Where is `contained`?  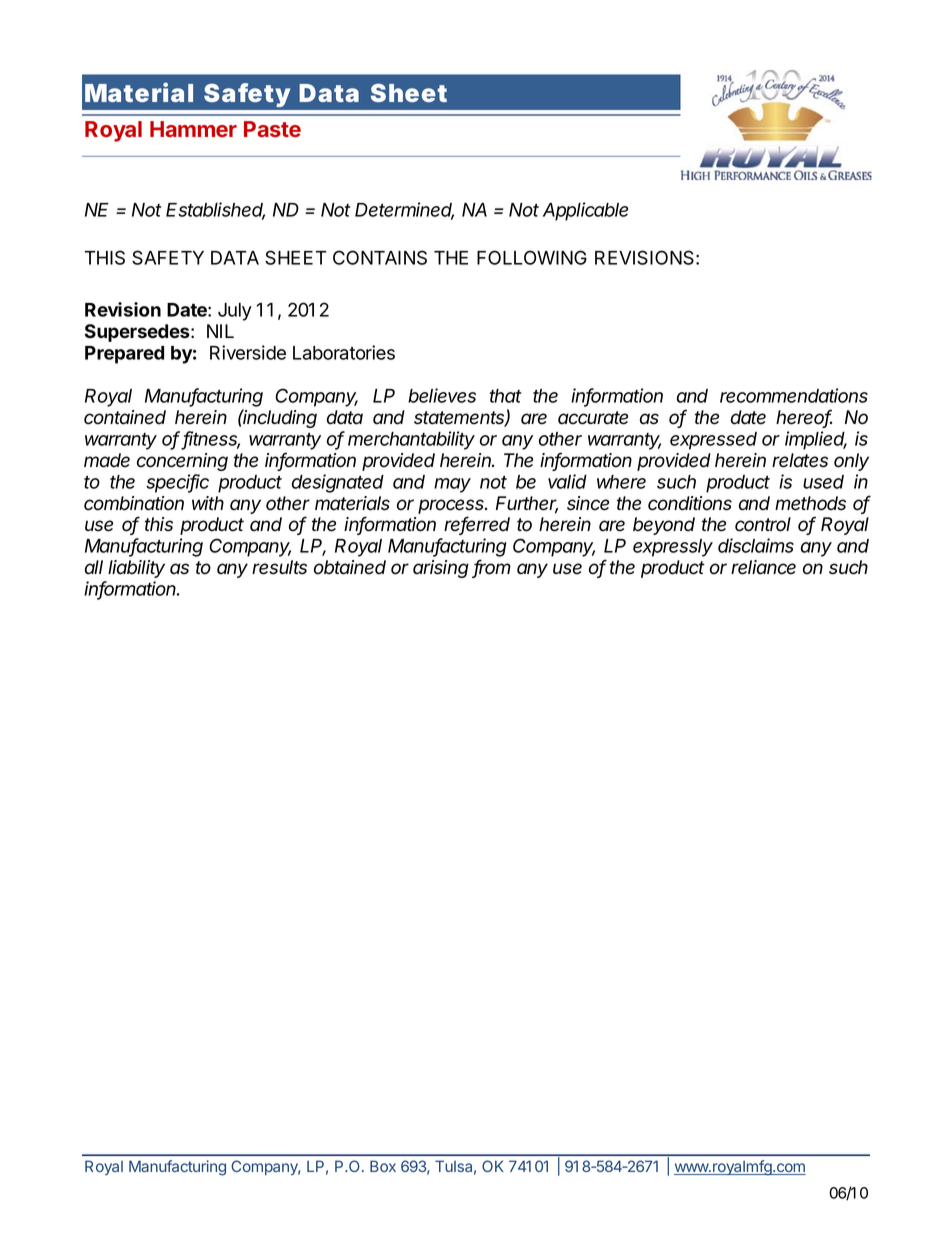
contained is located at coordinates (125, 417).
